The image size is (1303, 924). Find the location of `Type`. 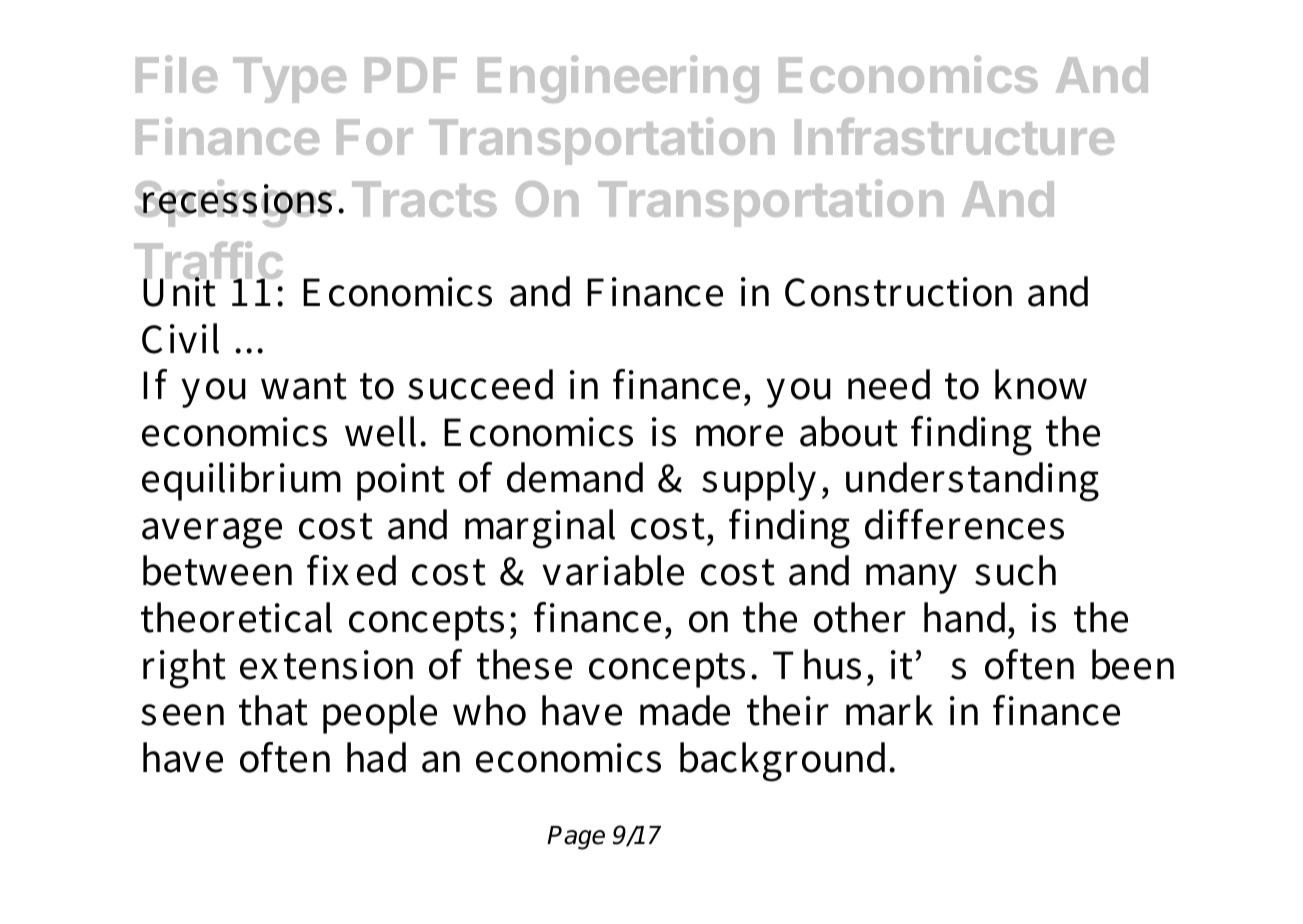

Type is located at coordinates (289, 80).
